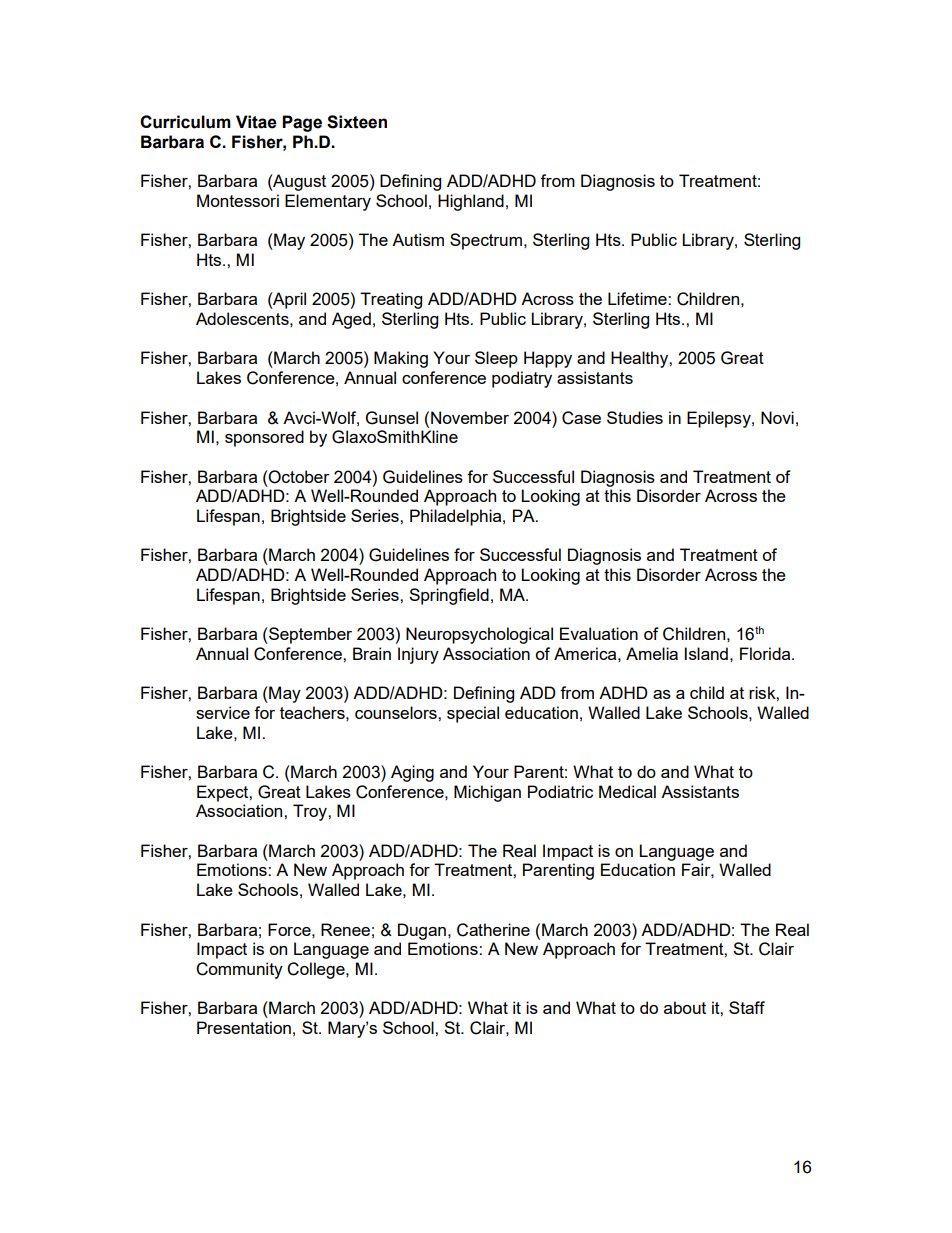 The image size is (952, 1233). I want to click on September, so click(309, 635).
